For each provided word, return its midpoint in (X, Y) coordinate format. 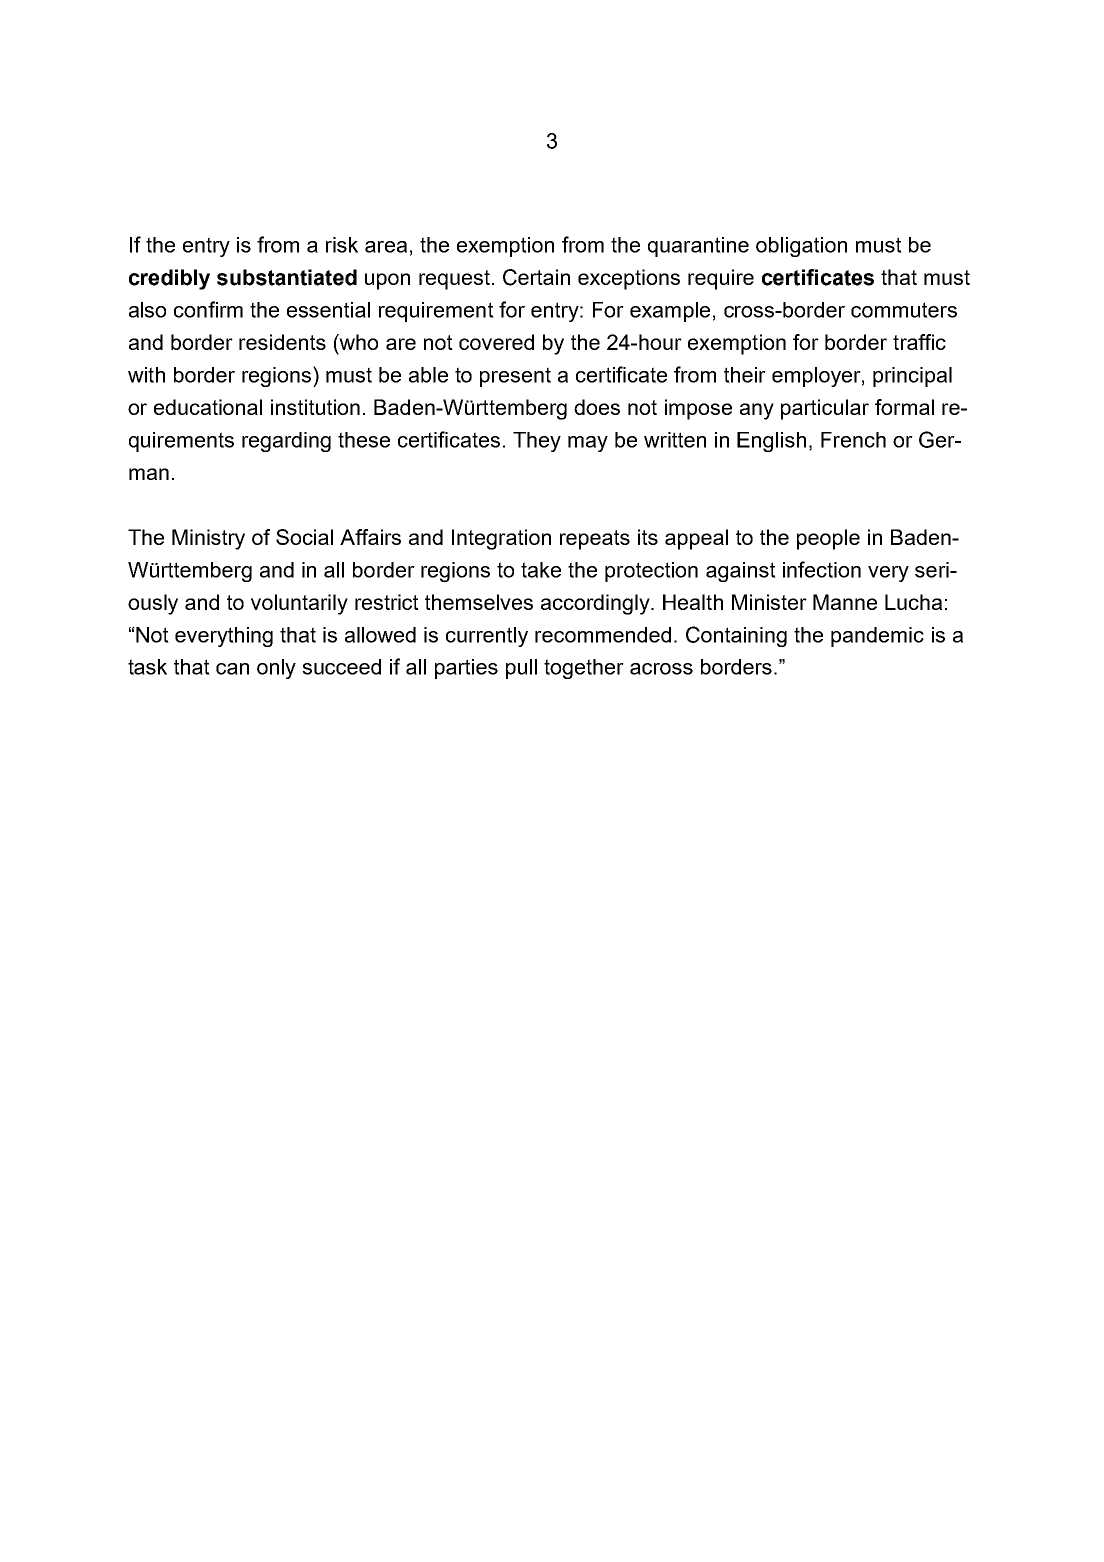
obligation (801, 247)
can (232, 669)
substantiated (287, 277)
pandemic (877, 637)
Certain (536, 277)
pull (521, 669)
